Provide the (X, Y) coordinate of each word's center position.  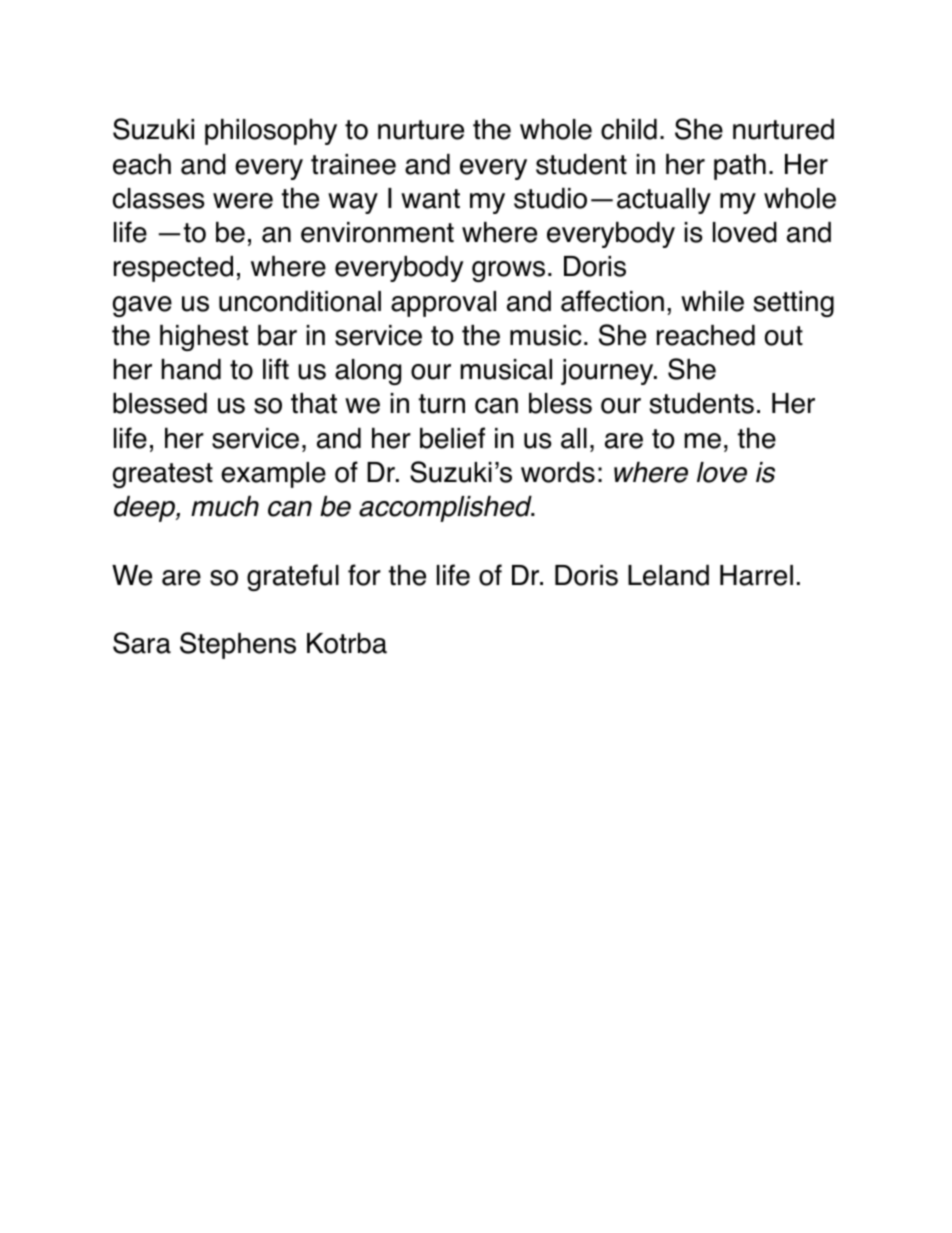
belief (452, 438)
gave (142, 306)
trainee (353, 164)
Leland (668, 575)
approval (443, 304)
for (364, 575)
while (712, 301)
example (273, 475)
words (558, 472)
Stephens (238, 645)
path (740, 167)
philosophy (271, 132)
